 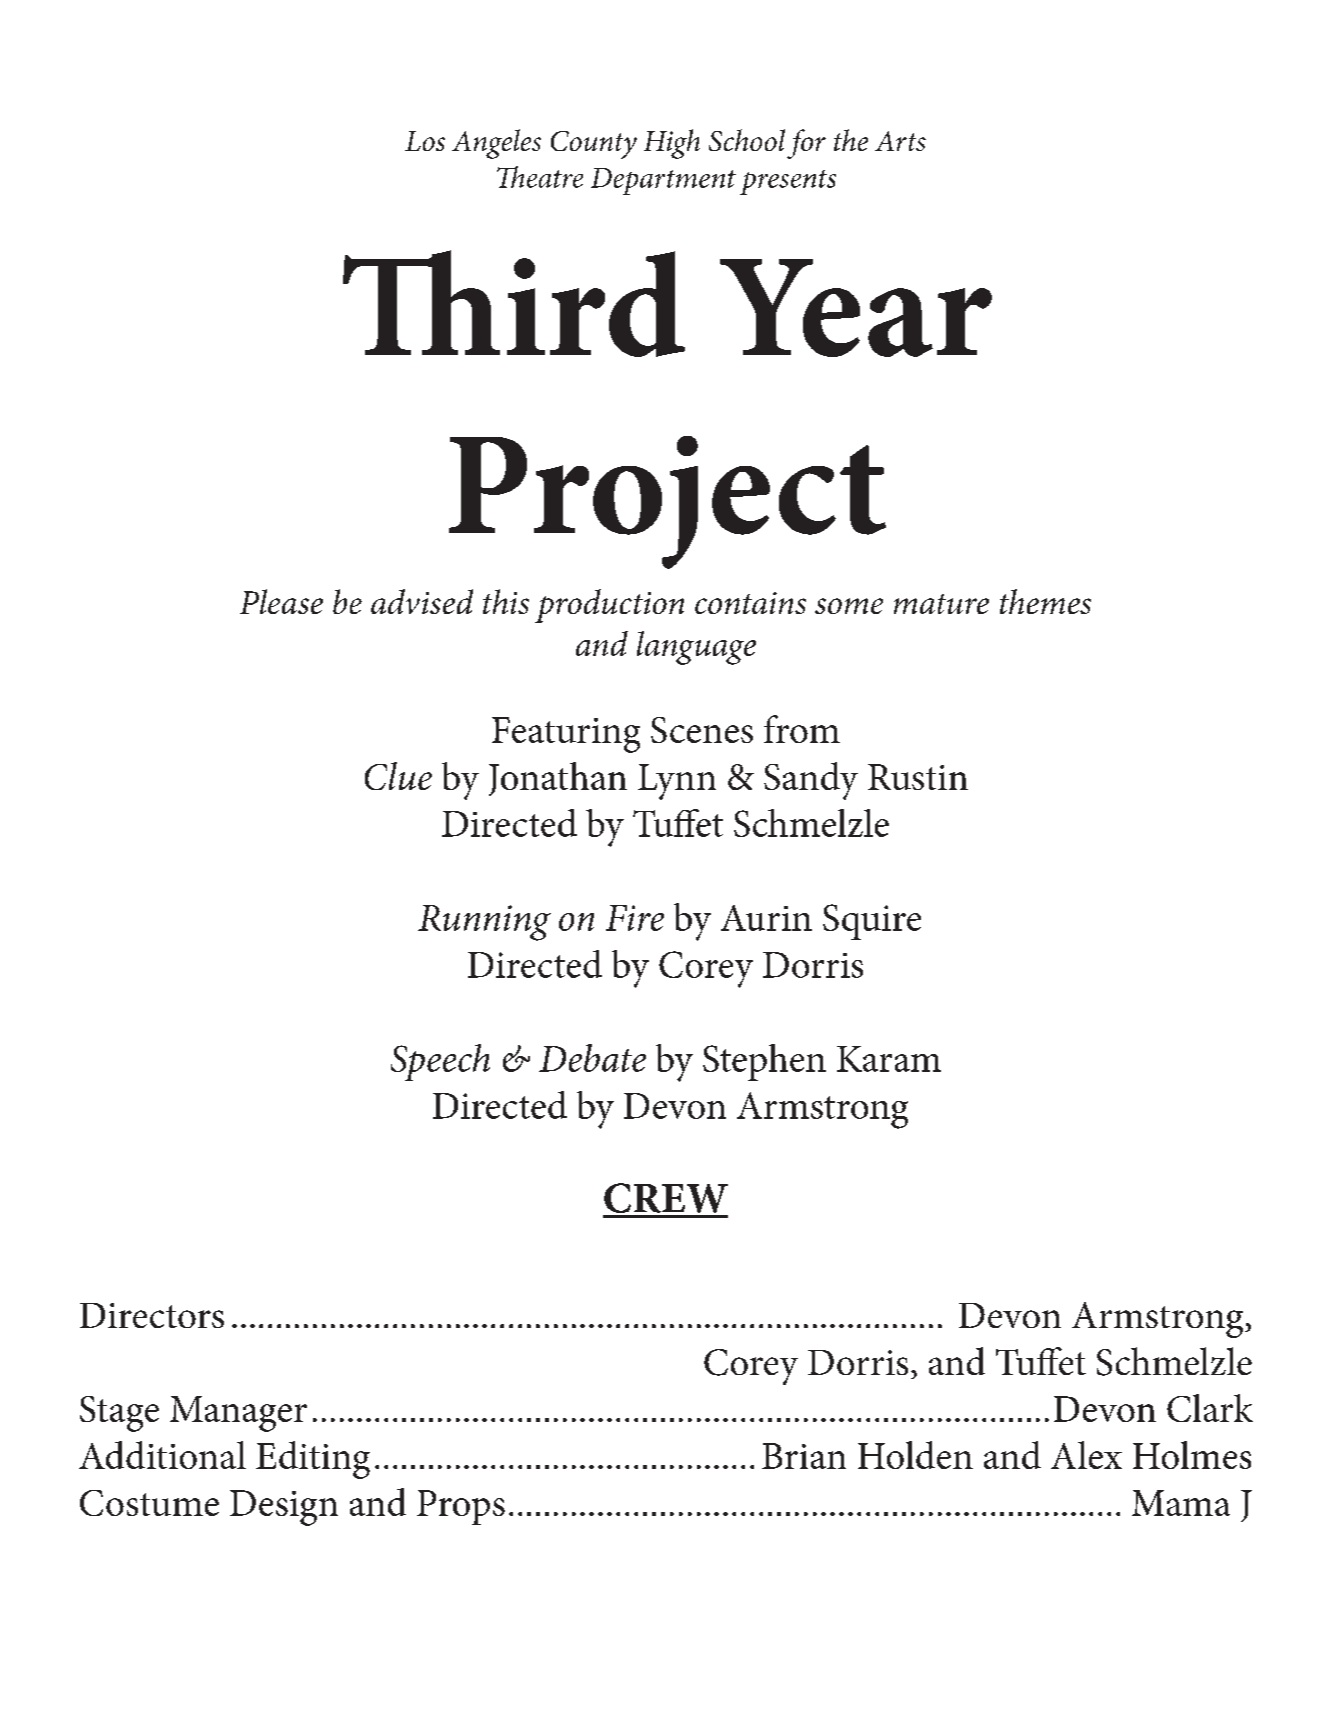 What do you see at coordinates (284, 1508) in the document?
I see `Design` at bounding box center [284, 1508].
